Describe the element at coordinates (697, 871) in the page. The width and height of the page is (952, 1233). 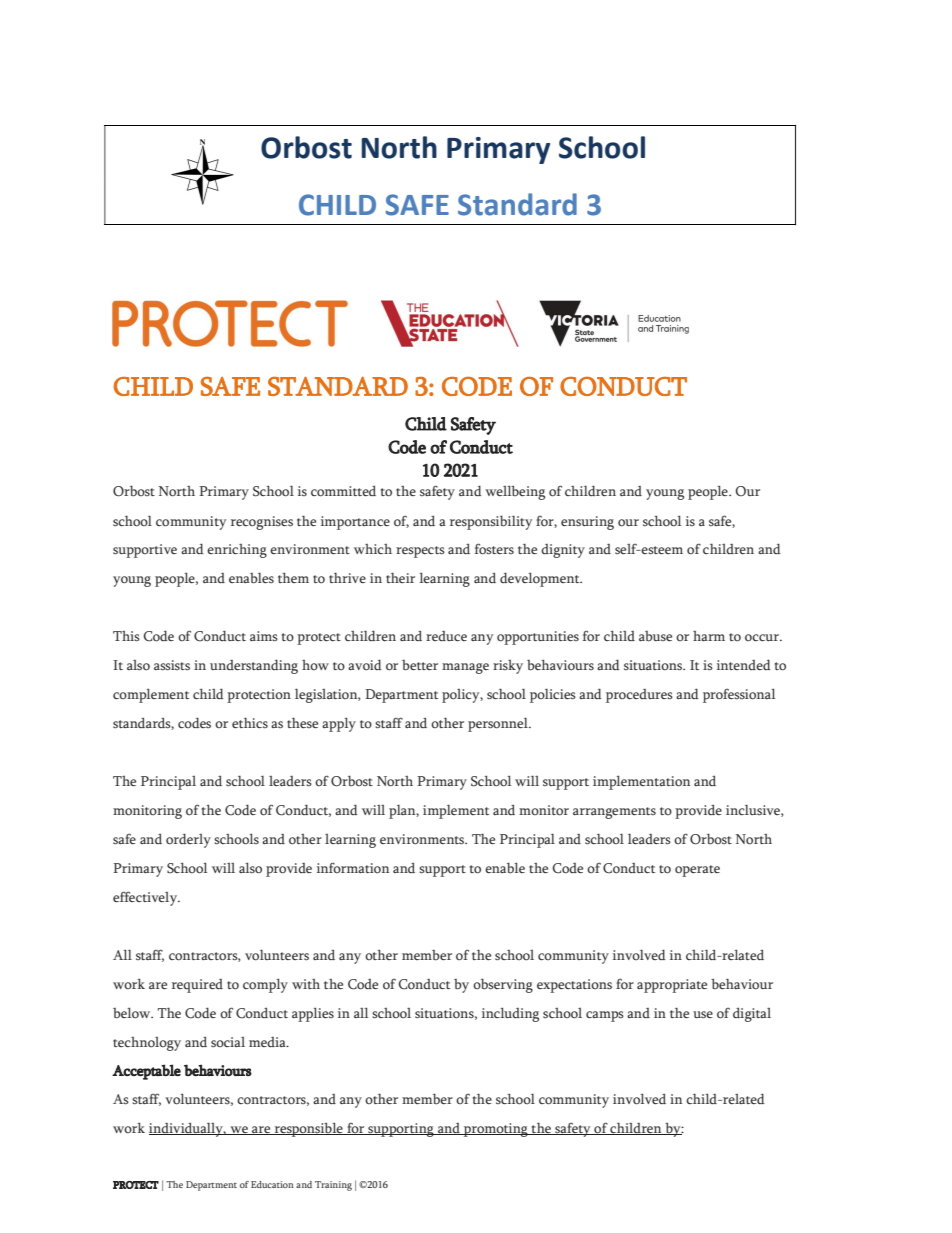
I see `operate` at that location.
